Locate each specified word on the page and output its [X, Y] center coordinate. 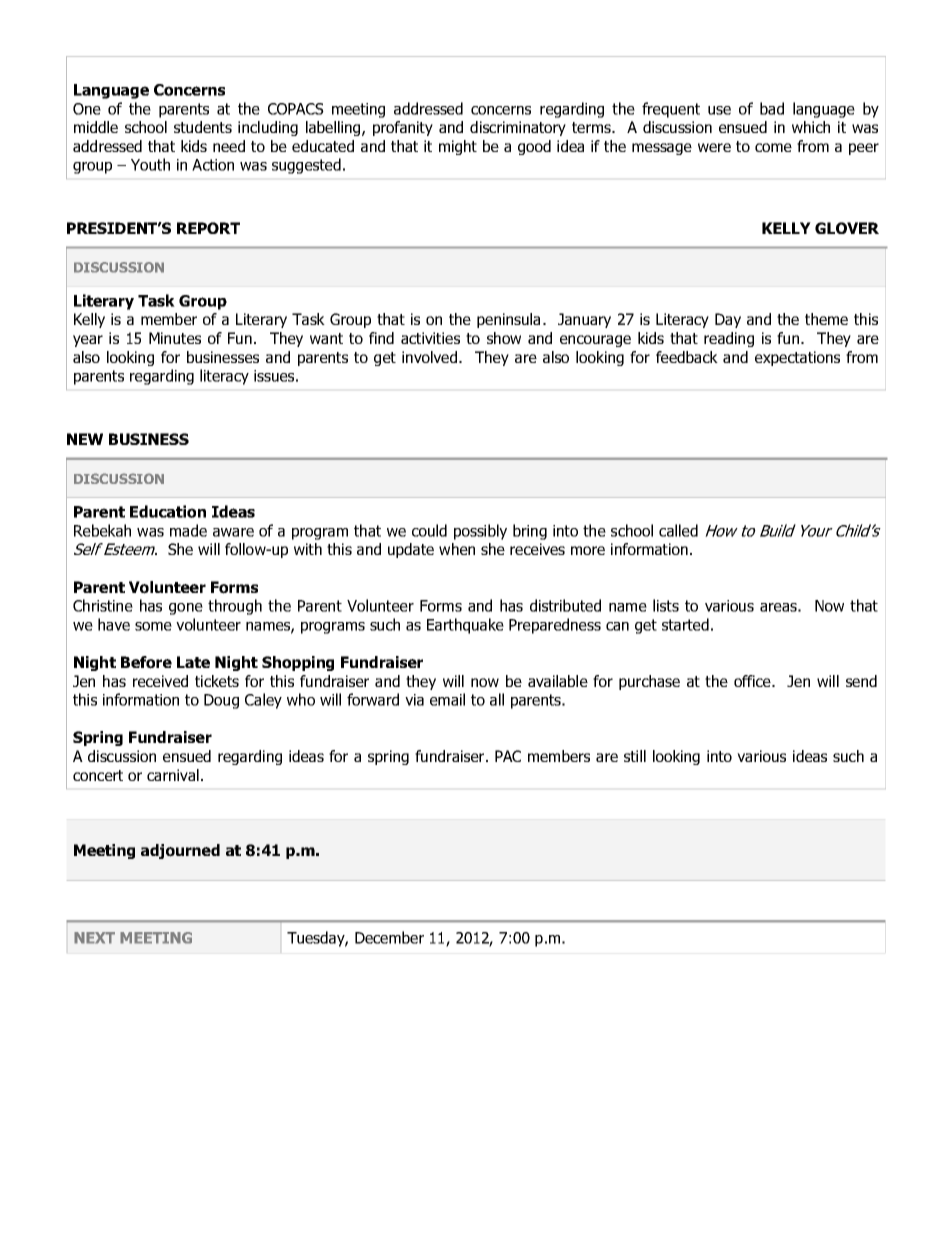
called [678, 530]
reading [729, 339]
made [188, 530]
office [753, 681]
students [203, 127]
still [635, 756]
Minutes [175, 338]
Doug [221, 701]
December [389, 937]
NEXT [94, 938]
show [504, 338]
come [773, 147]
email [447, 699]
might [458, 147]
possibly [480, 532]
